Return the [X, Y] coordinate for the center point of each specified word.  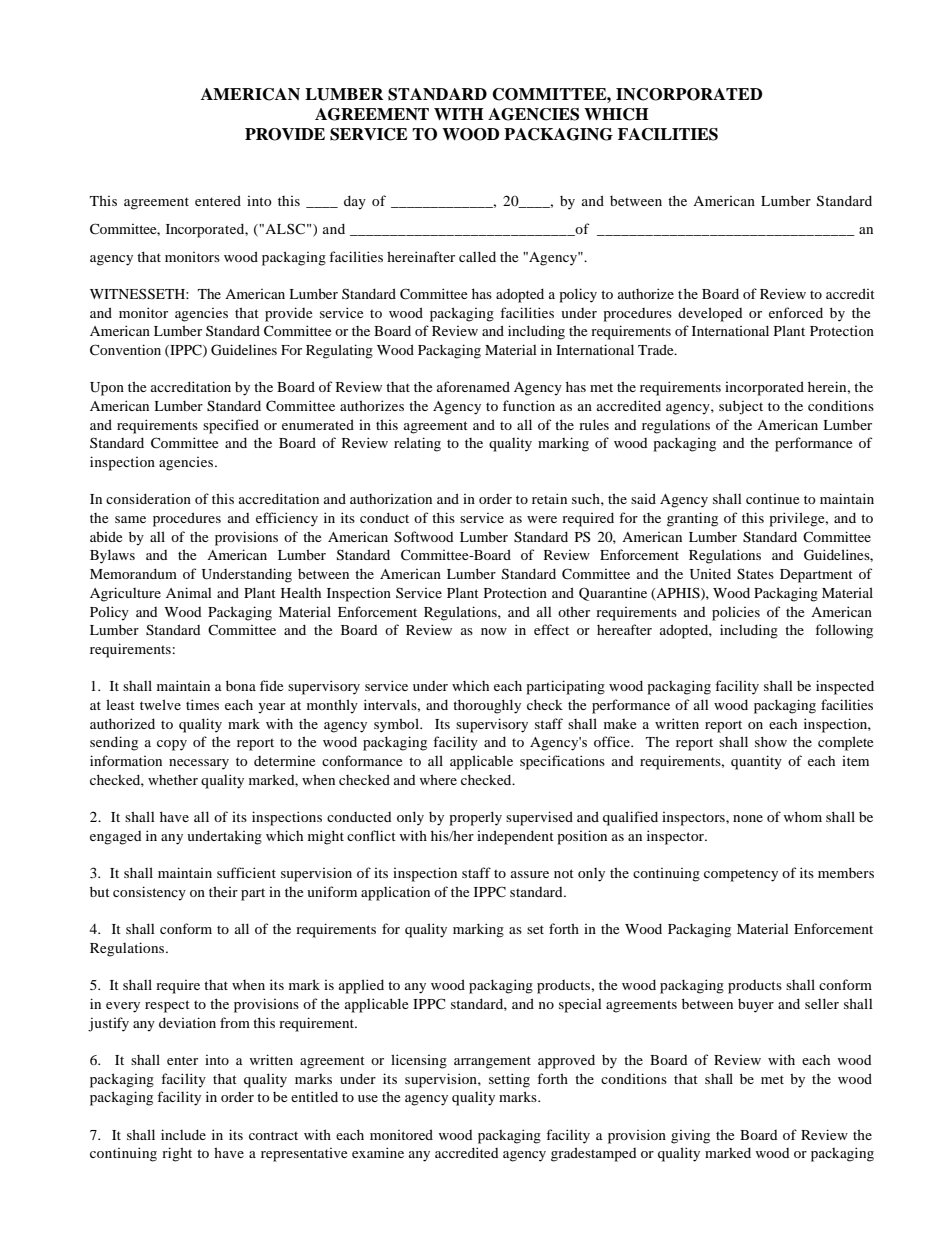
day [355, 202]
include [183, 1134]
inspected [845, 687]
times [202, 704]
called [477, 256]
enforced [796, 312]
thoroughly [487, 706]
